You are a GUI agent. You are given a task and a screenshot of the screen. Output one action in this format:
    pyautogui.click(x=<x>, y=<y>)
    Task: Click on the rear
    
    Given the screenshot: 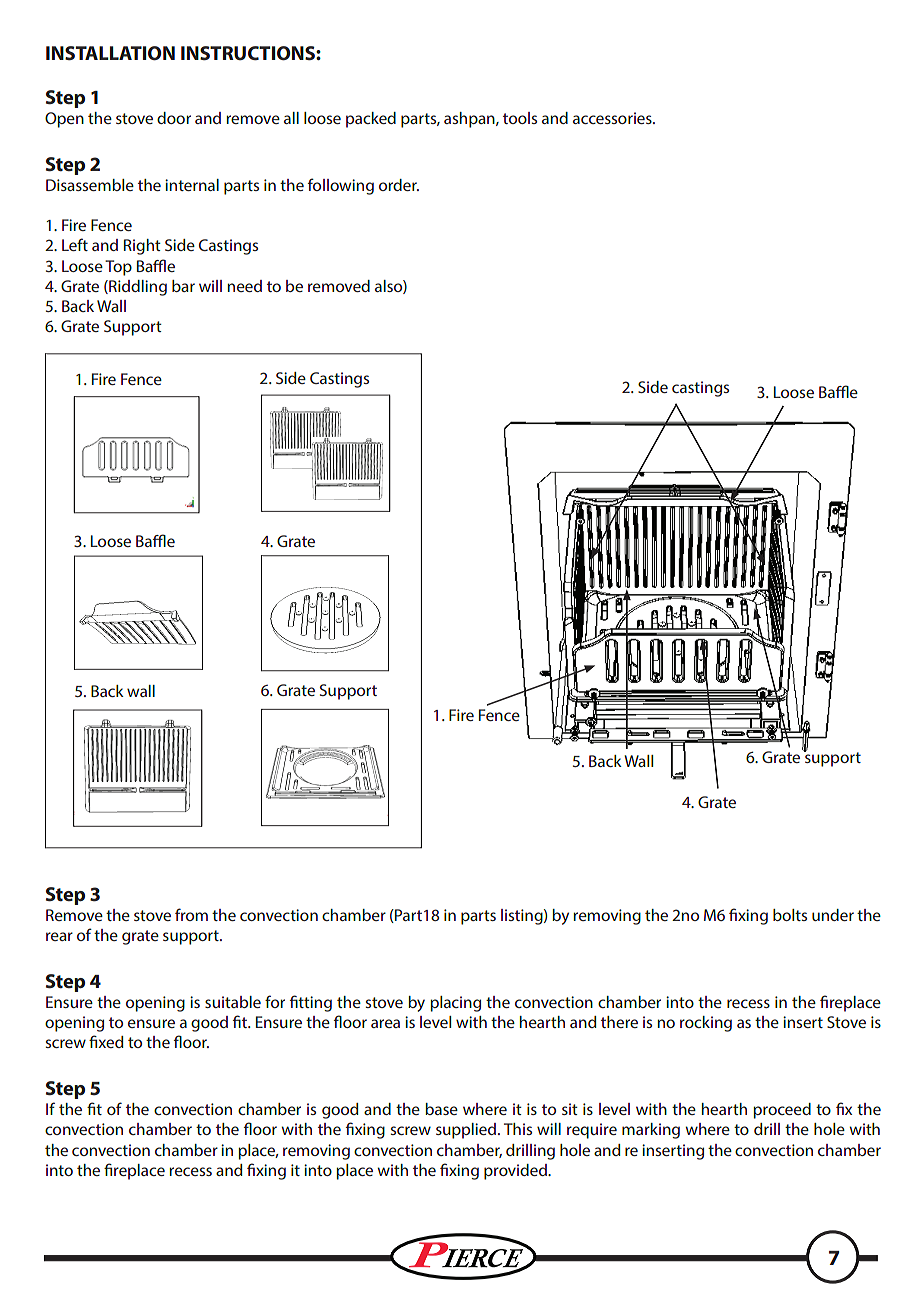 What is the action you would take?
    pyautogui.click(x=59, y=936)
